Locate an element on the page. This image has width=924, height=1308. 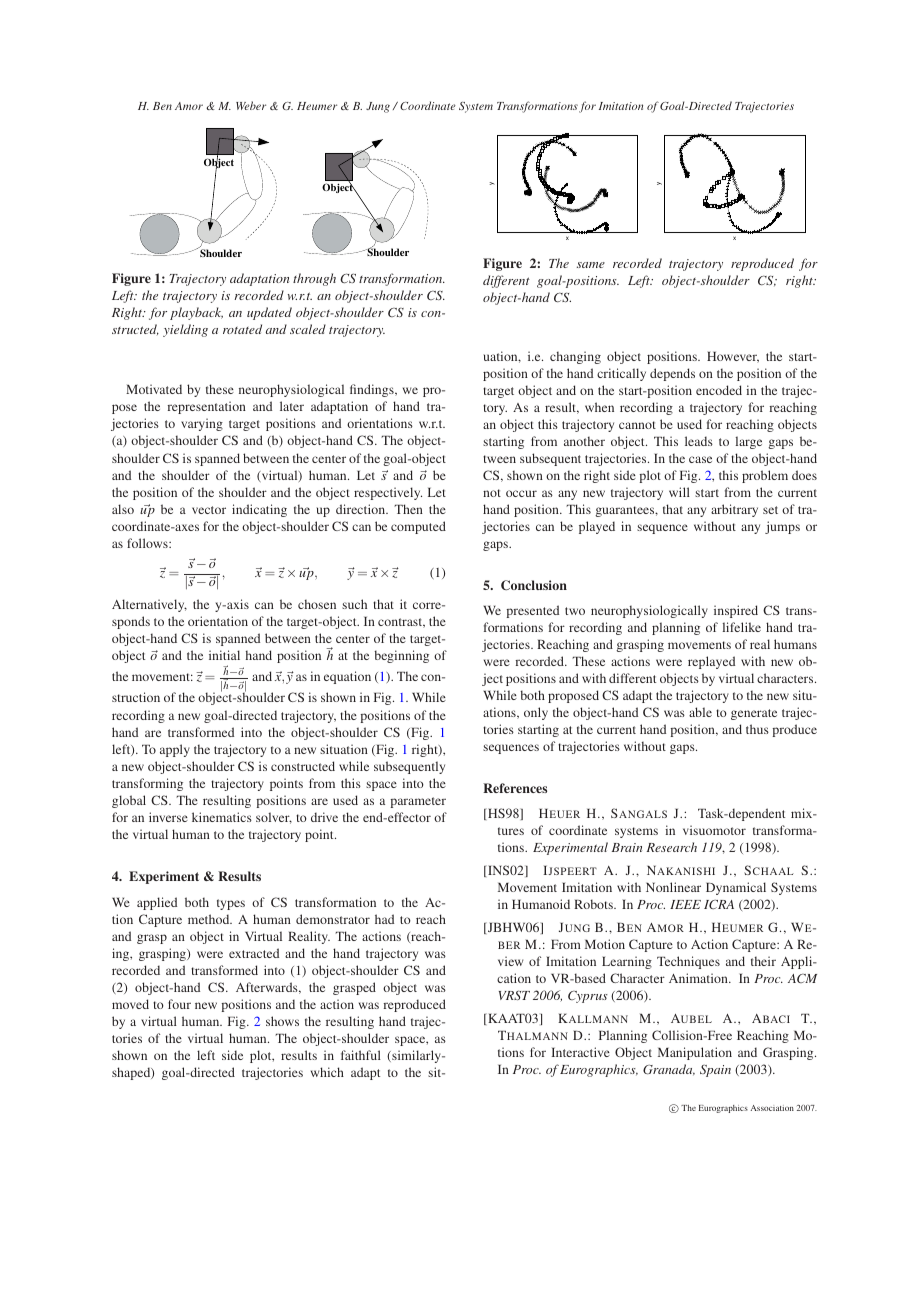
However is located at coordinates (733, 357).
